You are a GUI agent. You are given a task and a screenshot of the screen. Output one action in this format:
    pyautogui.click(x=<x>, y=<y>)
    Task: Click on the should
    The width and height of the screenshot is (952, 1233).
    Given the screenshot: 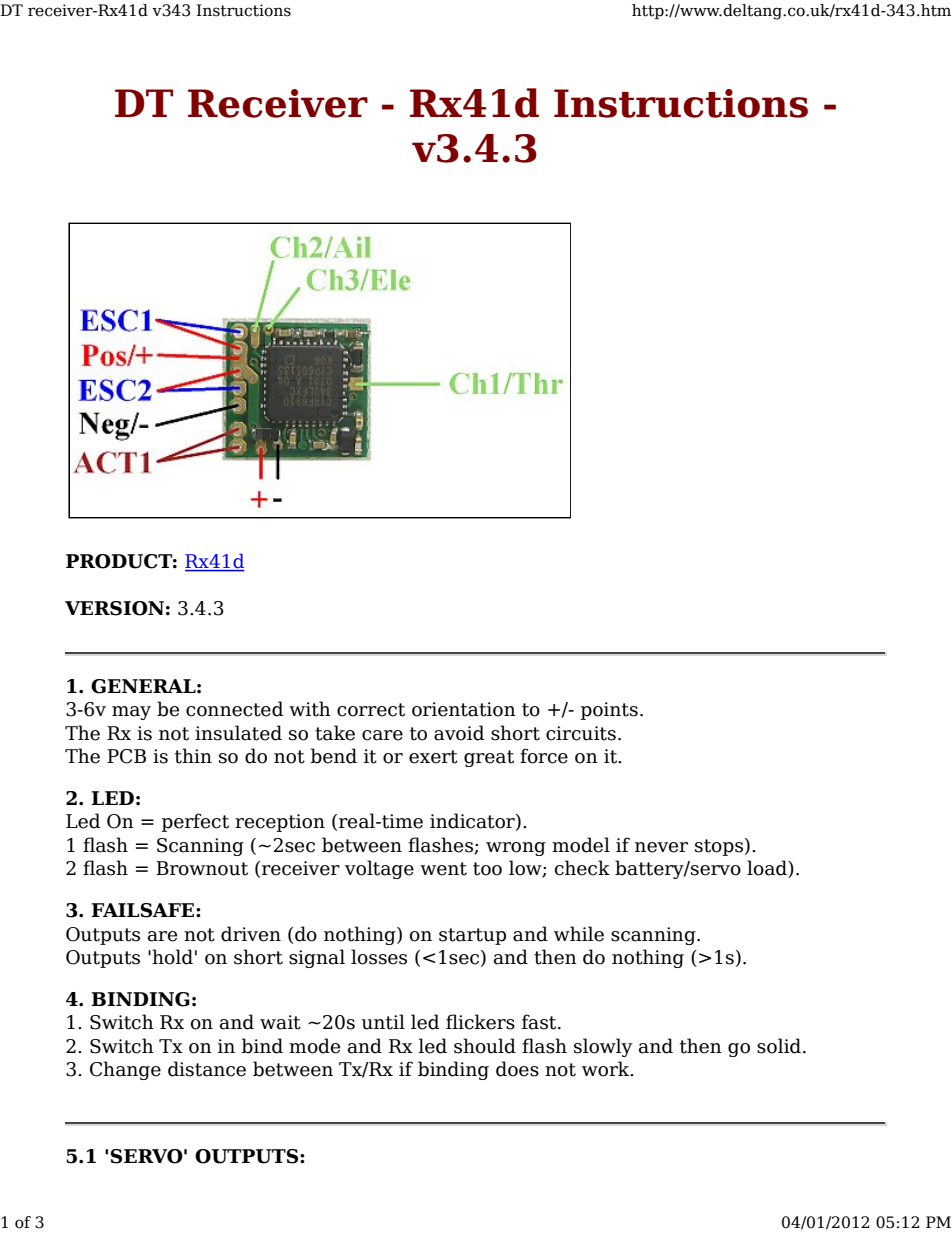 What is the action you would take?
    pyautogui.click(x=485, y=1046)
